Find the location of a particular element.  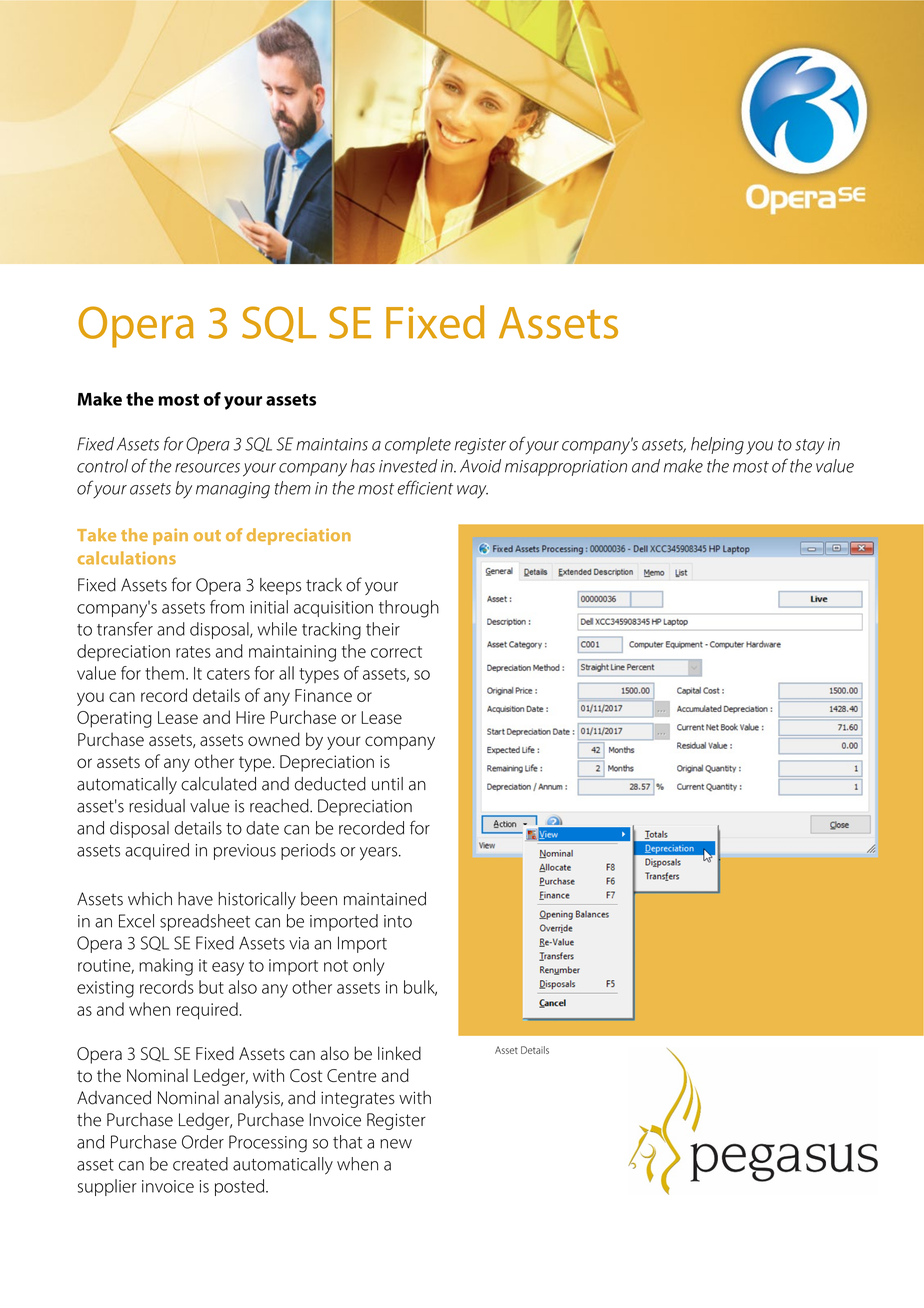

resources is located at coordinates (207, 468).
